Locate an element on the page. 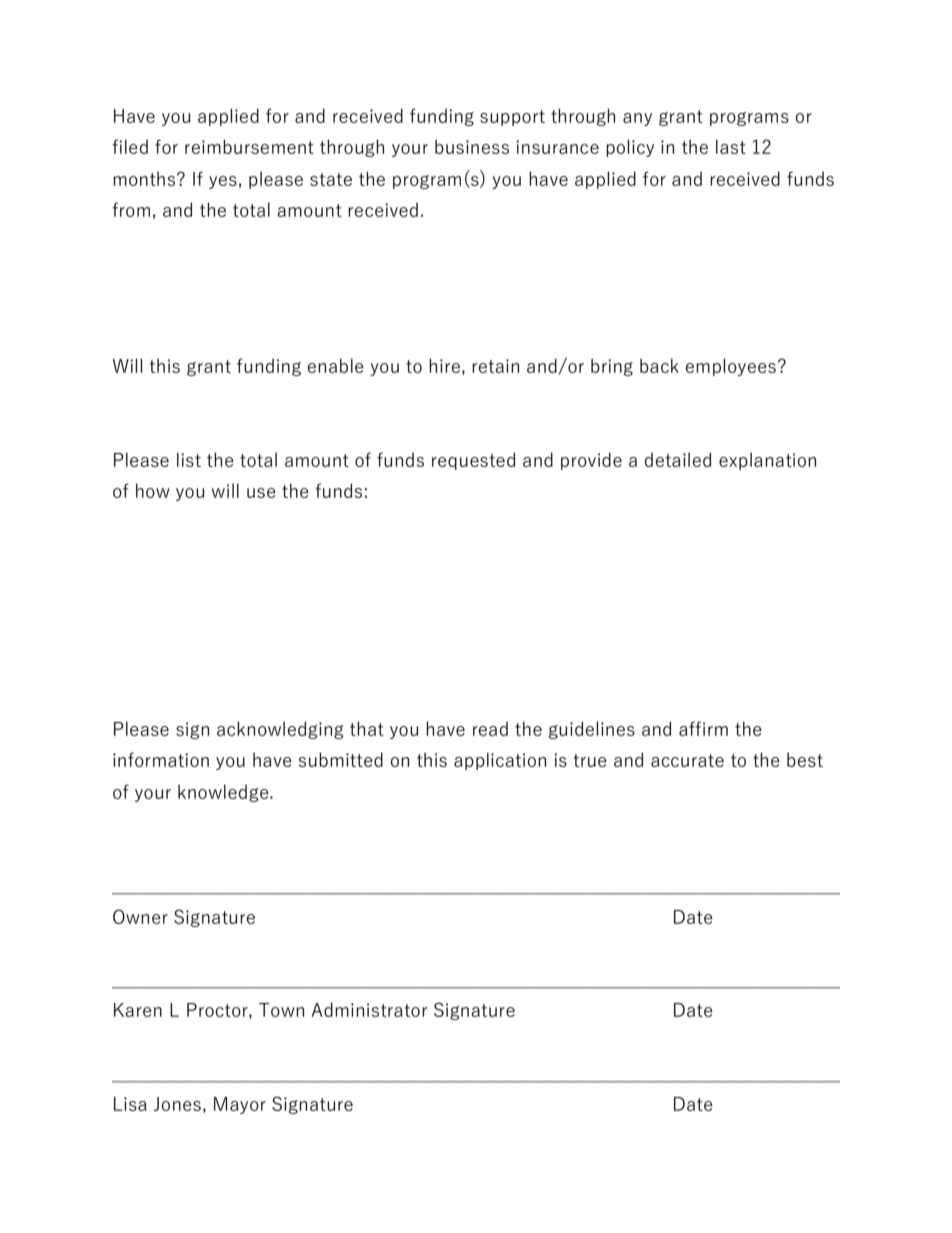 This document has height=1233, width=952. list is located at coordinates (189, 459).
